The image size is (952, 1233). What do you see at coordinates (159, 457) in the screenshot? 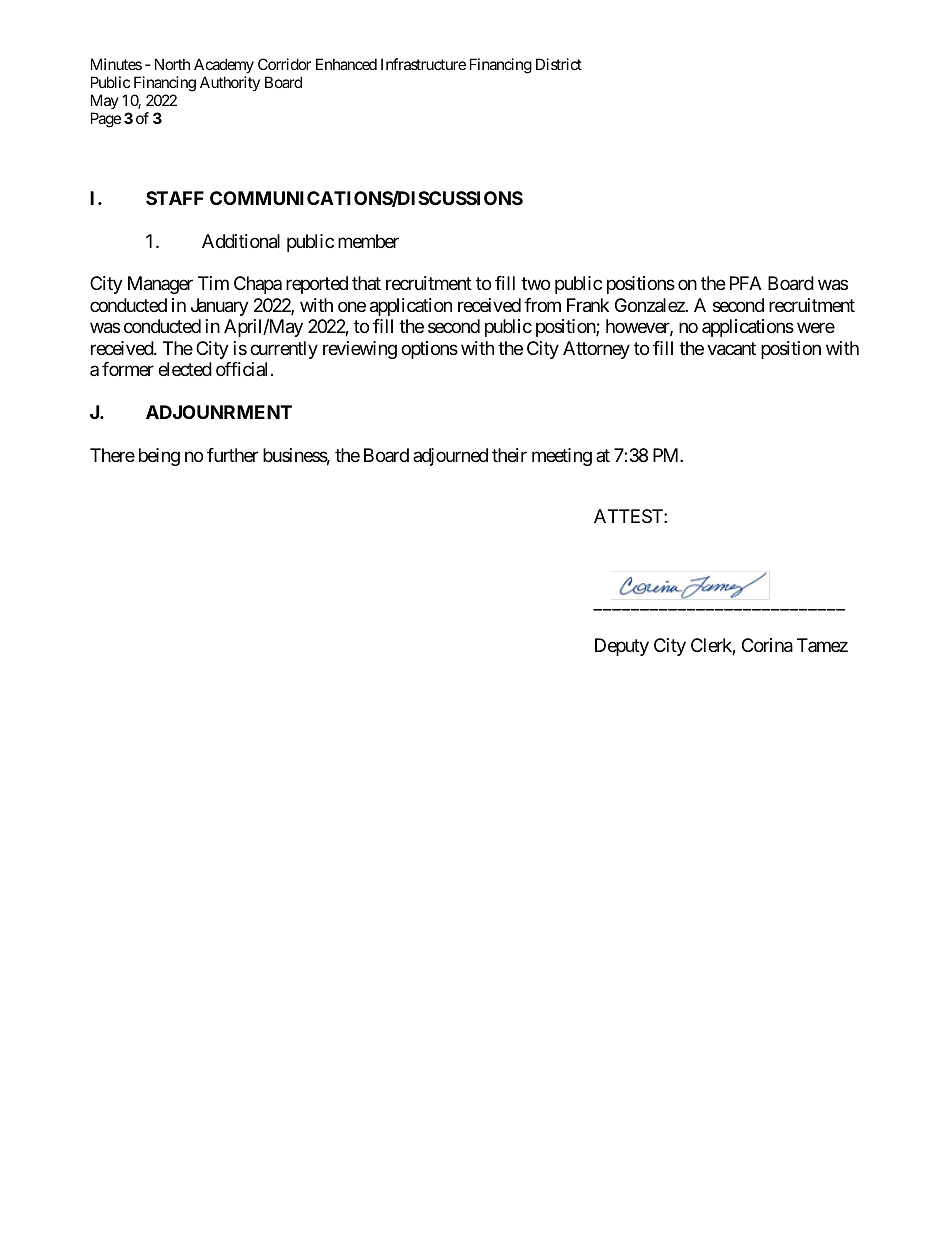
I see `being` at bounding box center [159, 457].
